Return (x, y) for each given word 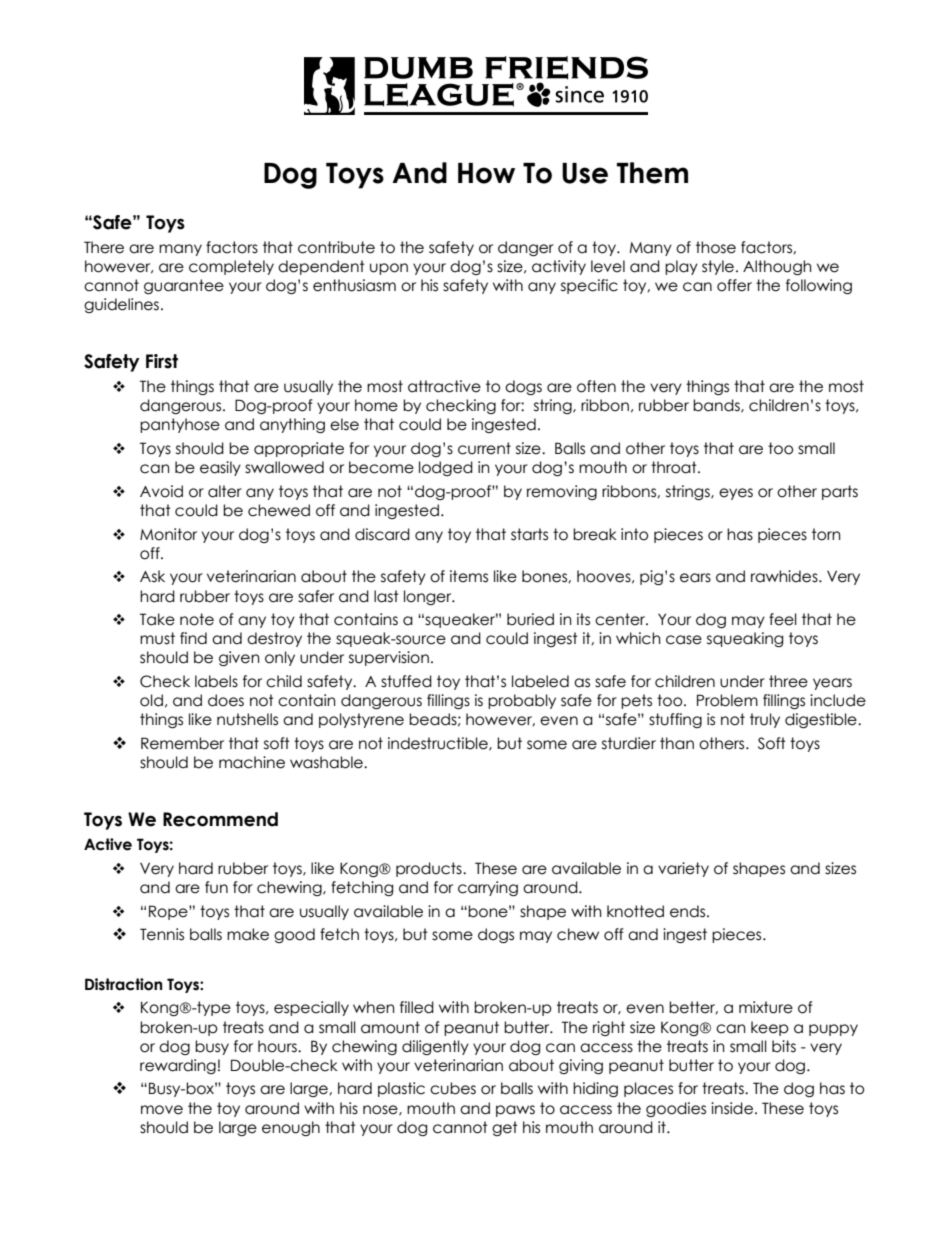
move (162, 1110)
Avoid (161, 491)
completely (231, 267)
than (677, 743)
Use (585, 173)
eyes (736, 494)
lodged (446, 468)
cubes (453, 1088)
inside (732, 1108)
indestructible (439, 744)
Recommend (220, 819)
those (716, 247)
